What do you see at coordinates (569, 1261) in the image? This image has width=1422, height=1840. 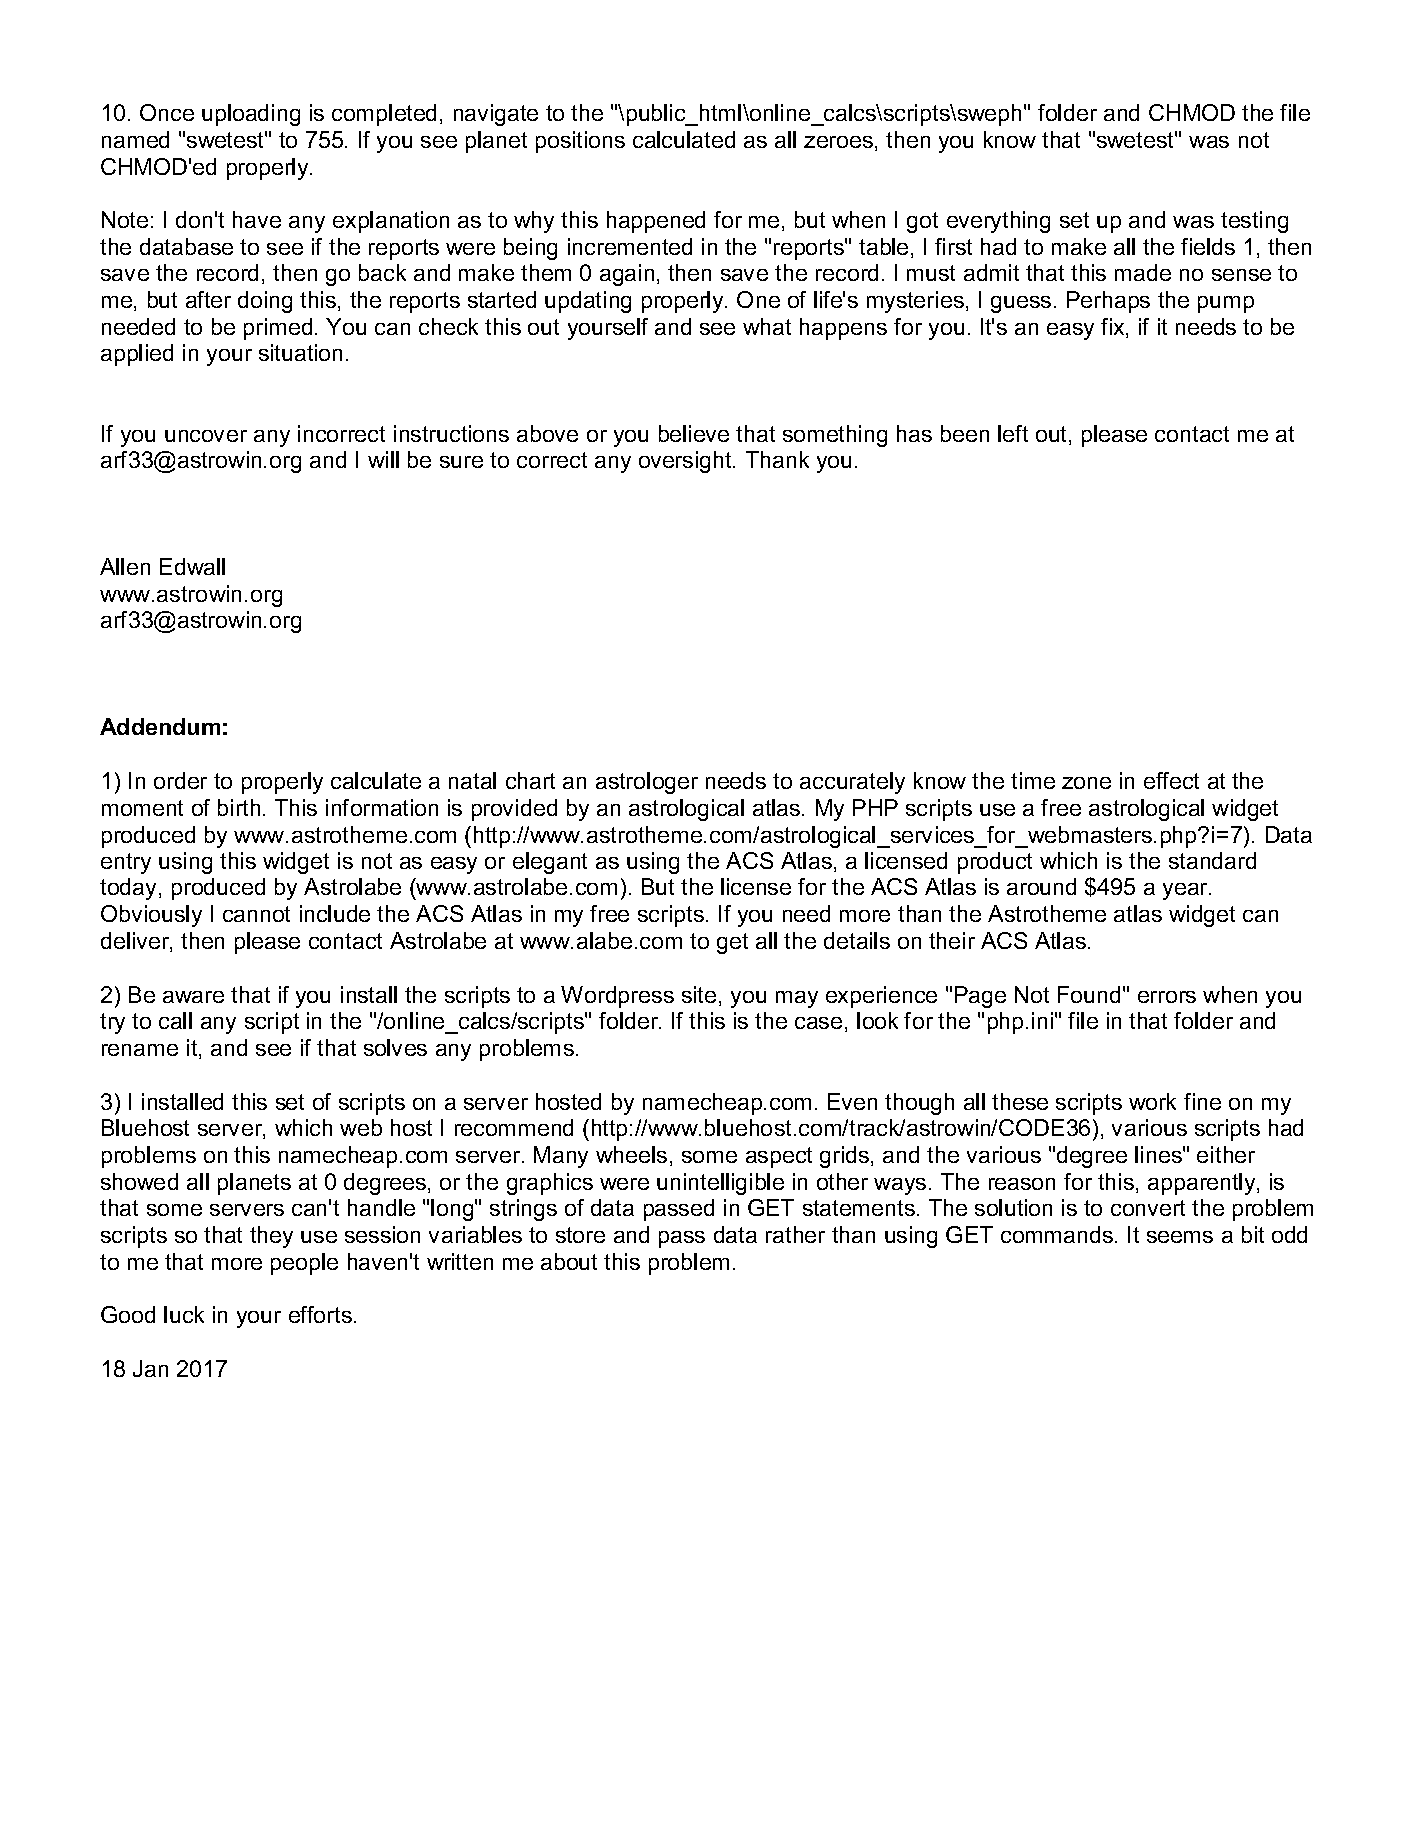 I see `about` at bounding box center [569, 1261].
